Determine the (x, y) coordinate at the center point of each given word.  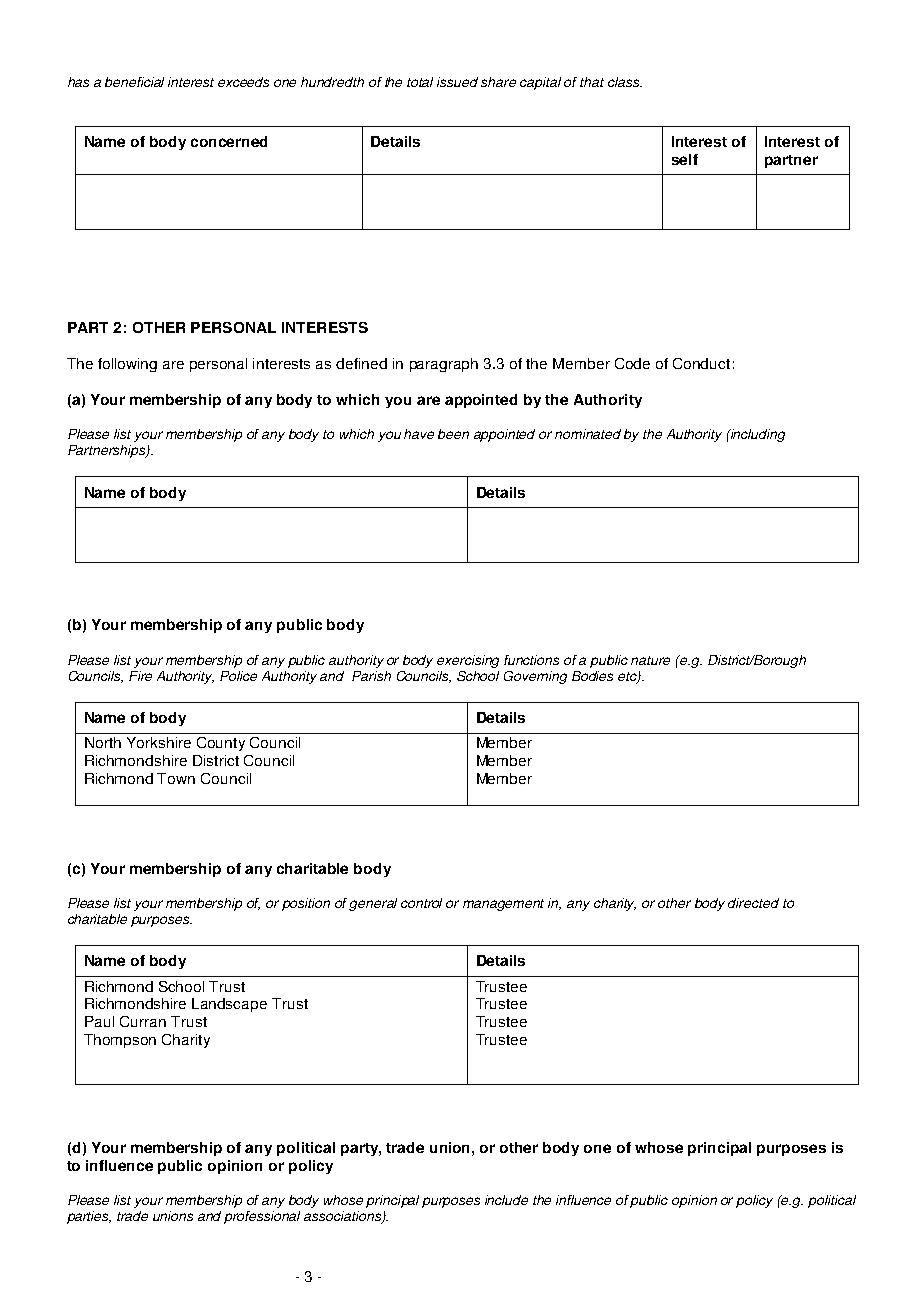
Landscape (229, 1005)
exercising (468, 661)
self (685, 159)
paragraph (444, 365)
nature (650, 660)
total (420, 82)
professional (262, 1217)
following (127, 365)
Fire (140, 676)
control (421, 903)
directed (753, 903)
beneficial (134, 82)
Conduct (701, 363)
